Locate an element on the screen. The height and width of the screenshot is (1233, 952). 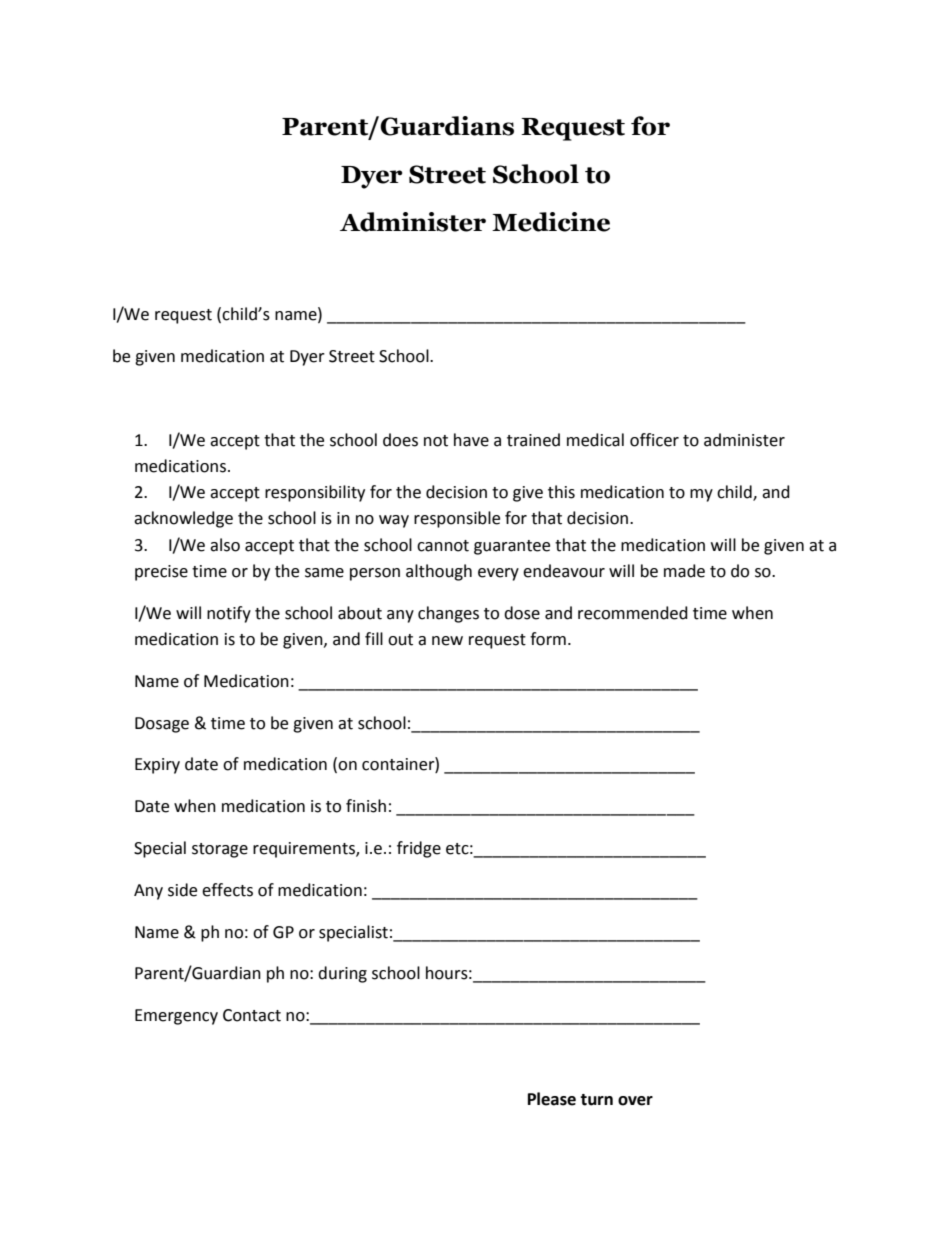
does is located at coordinates (400, 440).
